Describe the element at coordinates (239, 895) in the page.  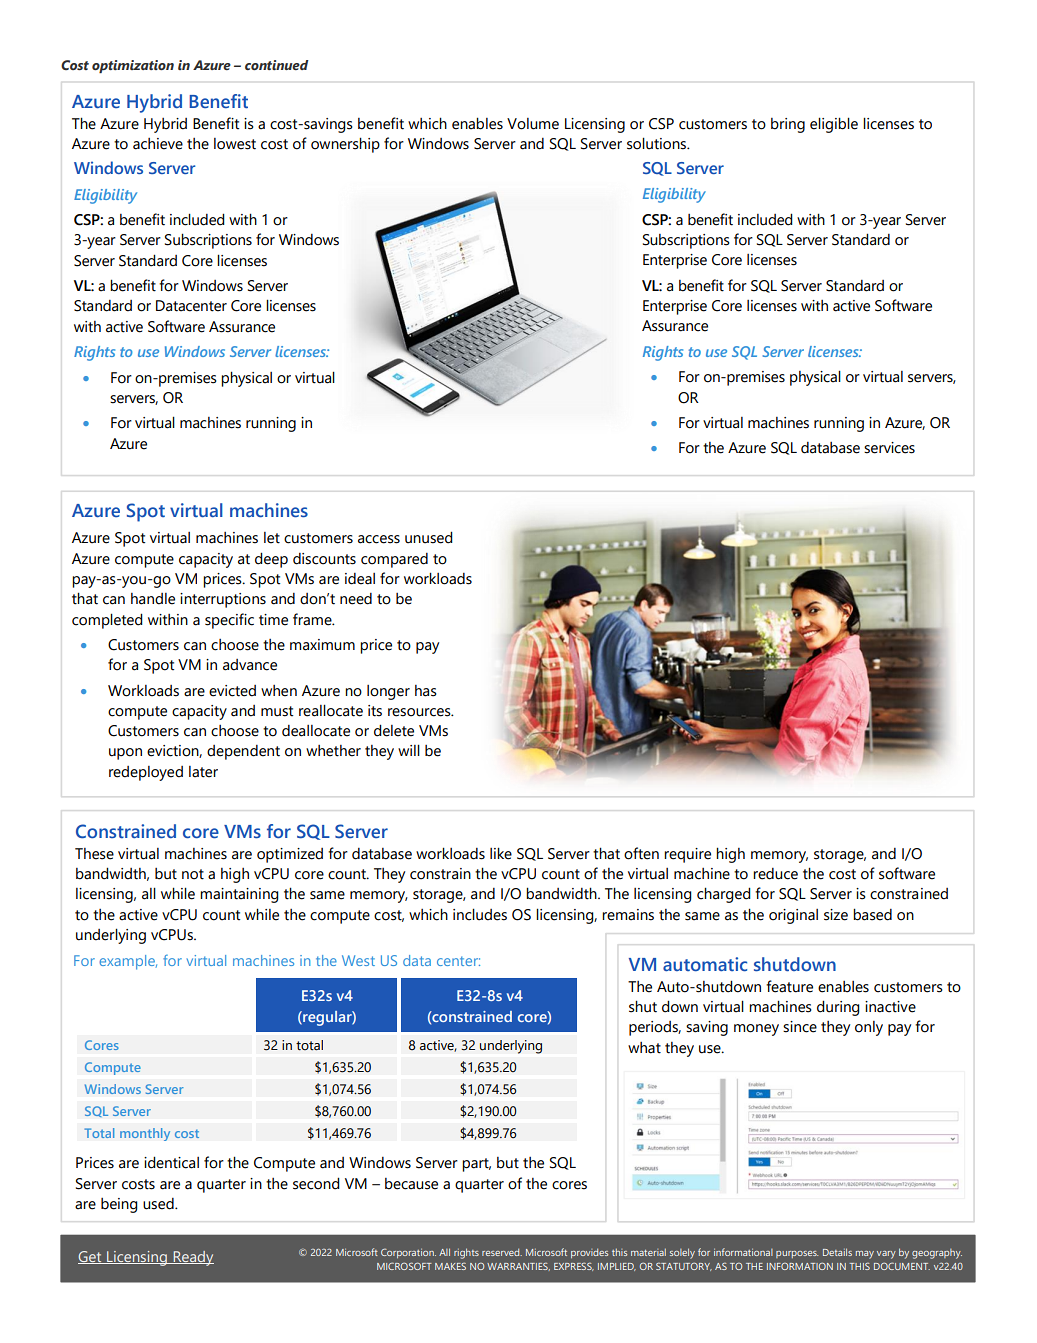
I see `maintaining` at that location.
